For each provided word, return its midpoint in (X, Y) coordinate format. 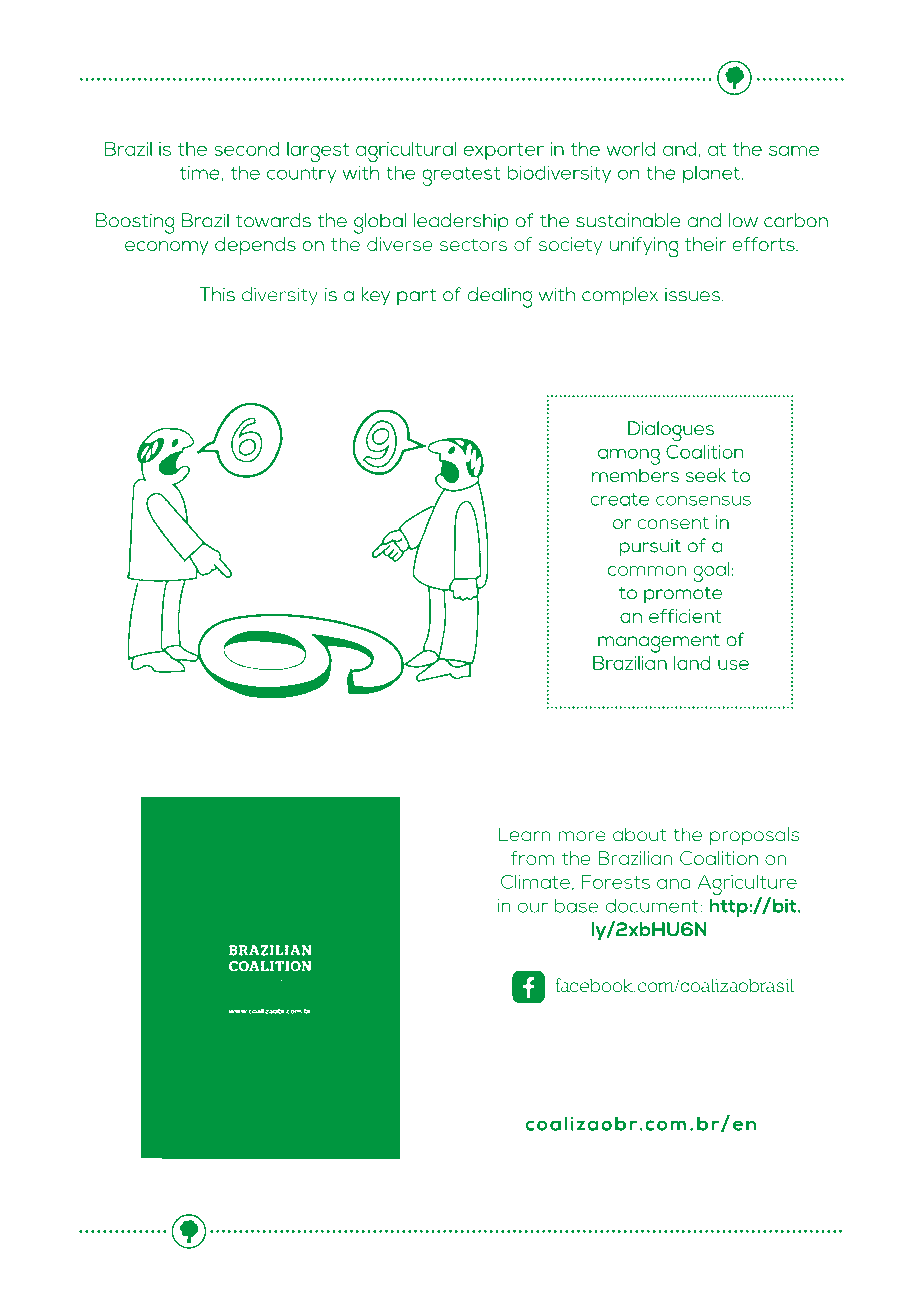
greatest (461, 176)
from (532, 858)
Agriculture (747, 886)
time (199, 173)
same (794, 151)
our (533, 907)
